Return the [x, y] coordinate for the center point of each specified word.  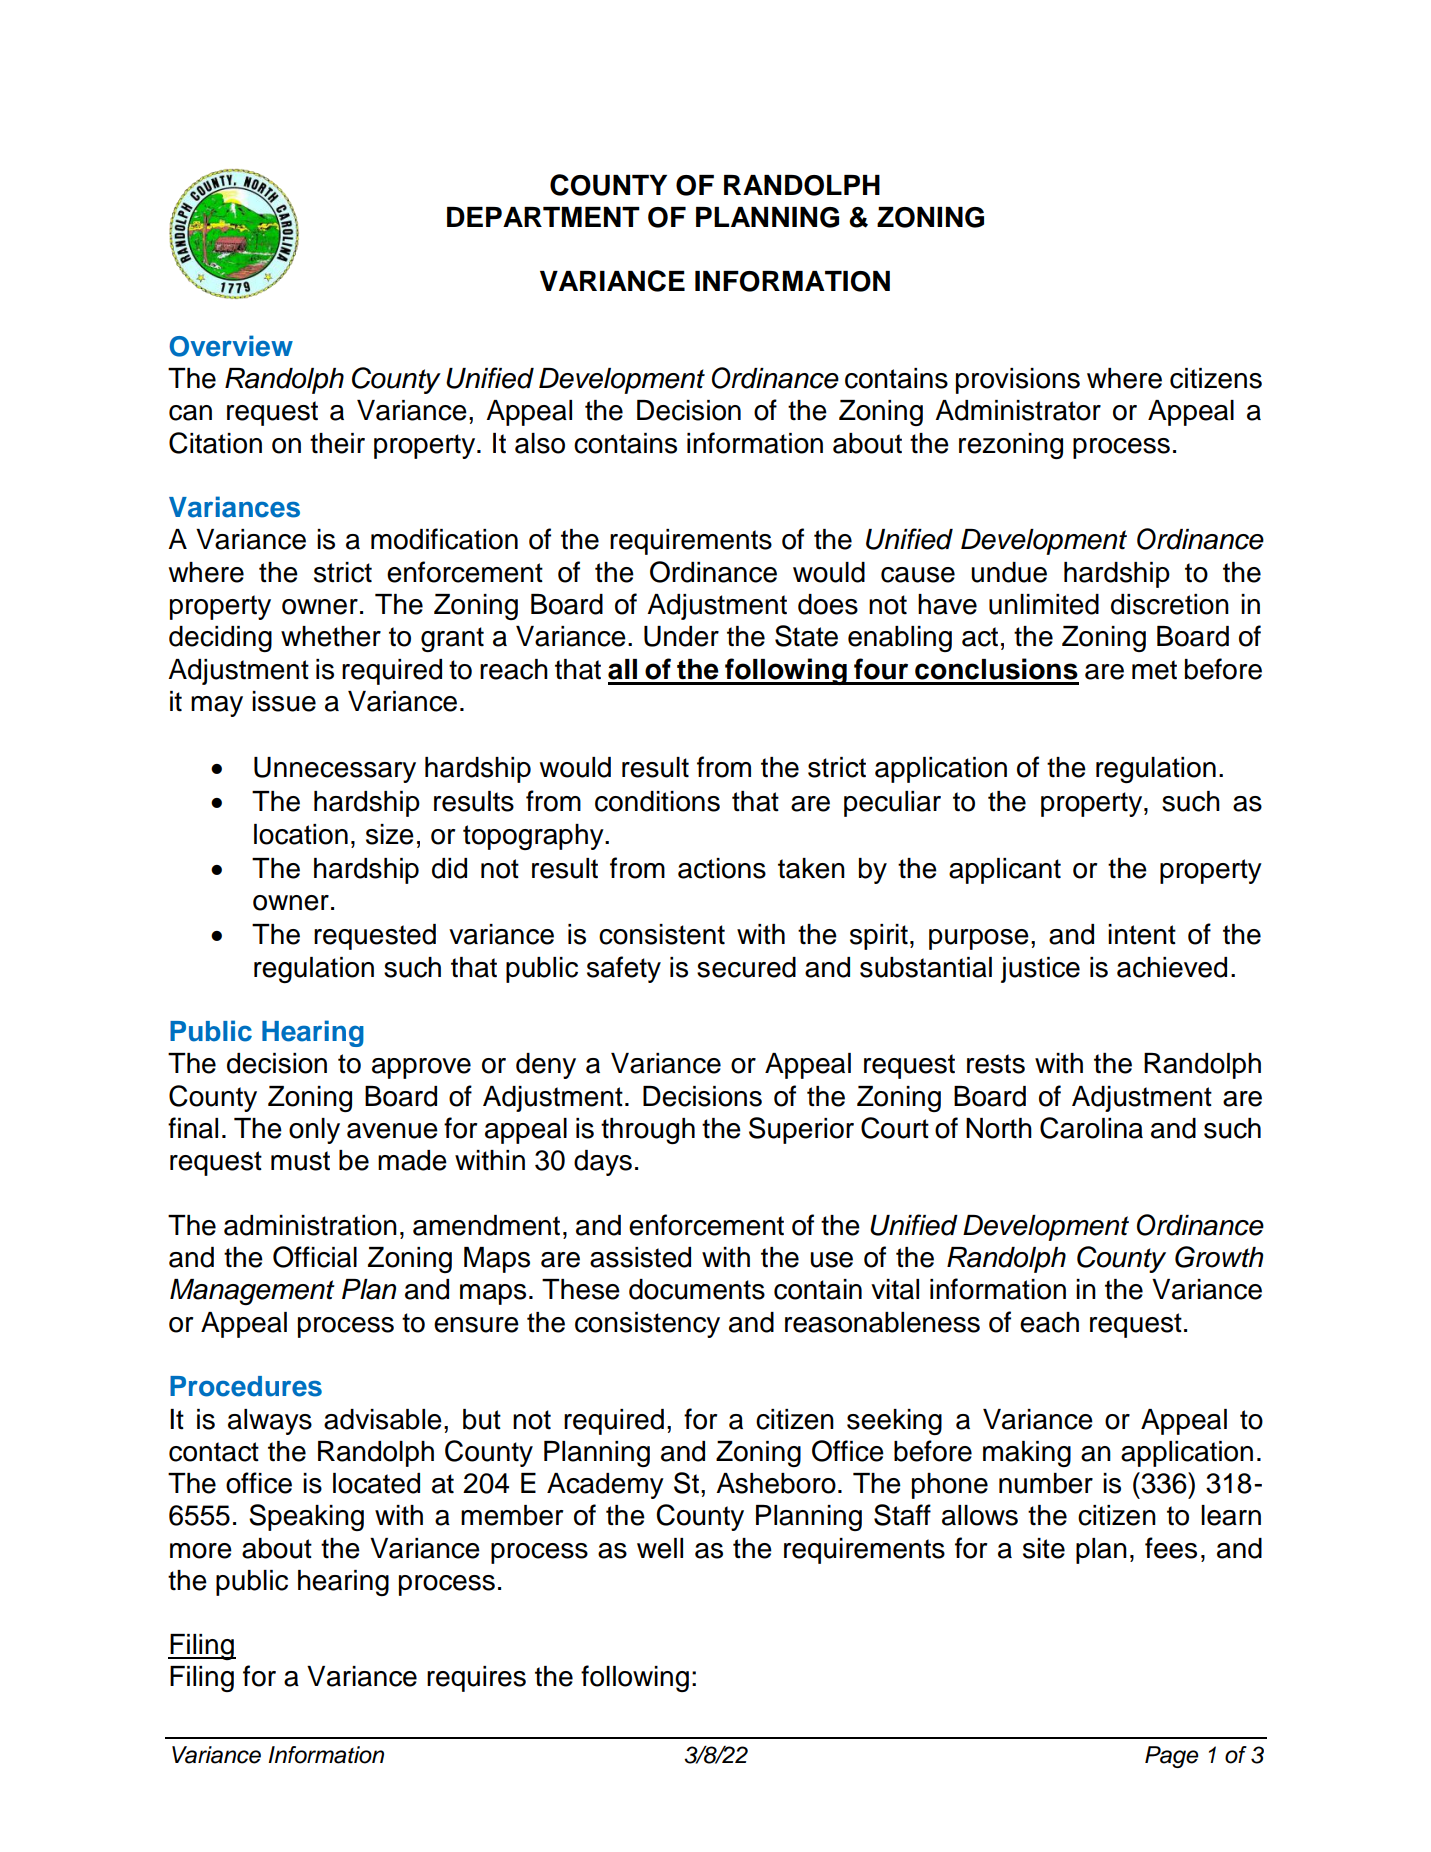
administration [310, 1225]
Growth [1219, 1257]
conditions [657, 801]
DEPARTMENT [543, 217]
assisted [640, 1257]
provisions [1018, 381]
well [660, 1548]
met [1154, 670]
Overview [231, 346]
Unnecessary [335, 770]
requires [476, 1679]
